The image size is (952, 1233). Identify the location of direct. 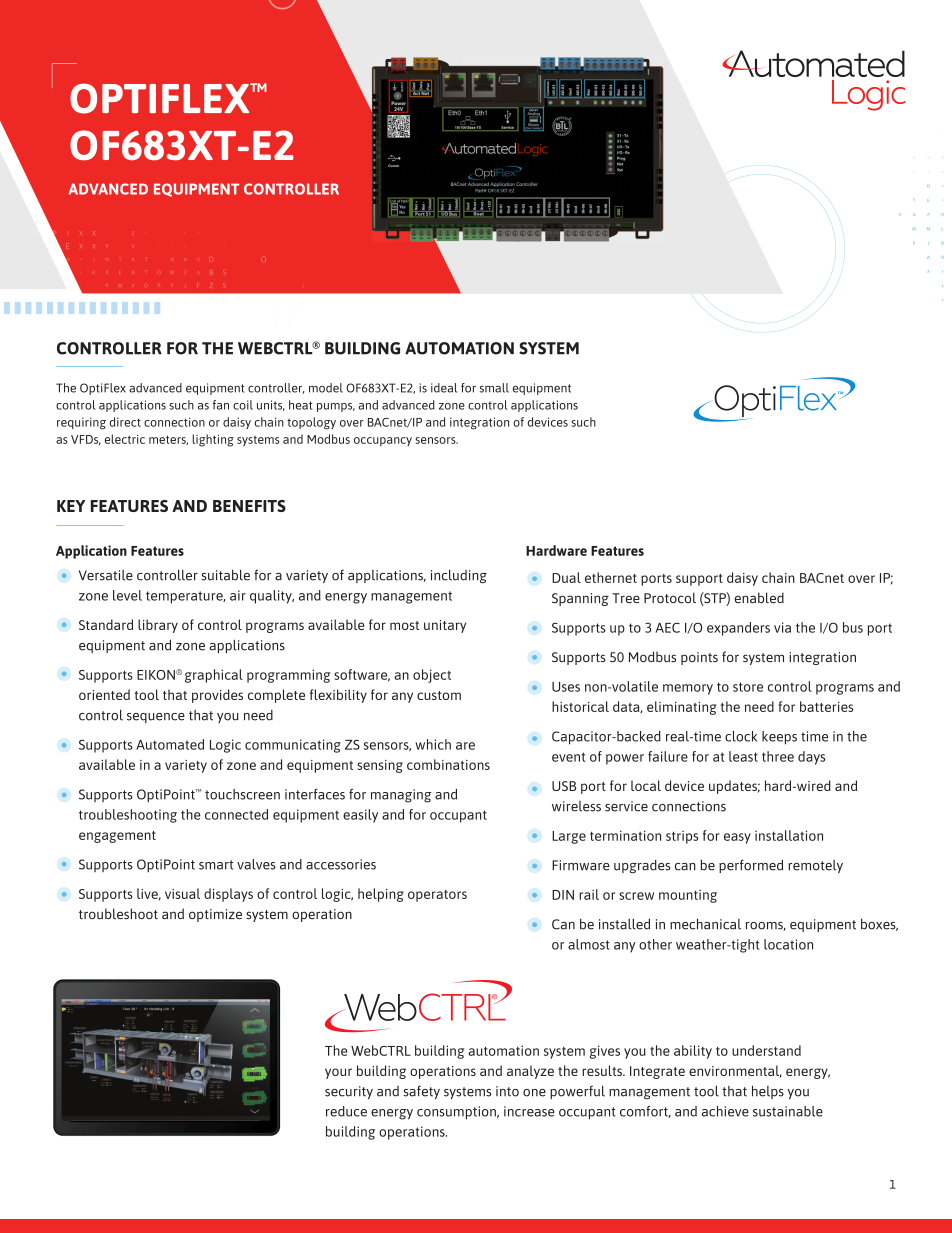
(125, 422).
